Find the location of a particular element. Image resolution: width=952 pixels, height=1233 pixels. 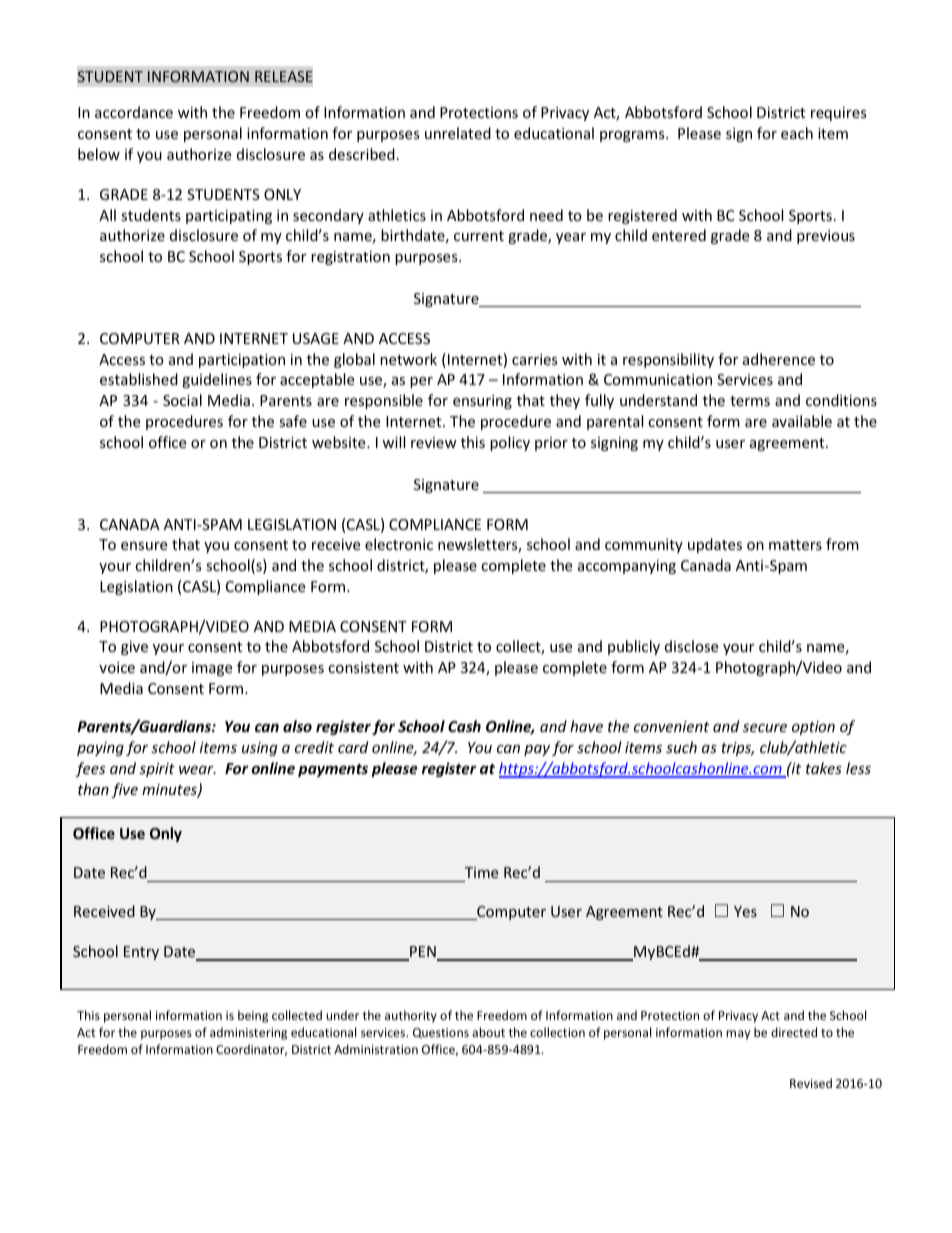

ensure is located at coordinates (144, 546).
